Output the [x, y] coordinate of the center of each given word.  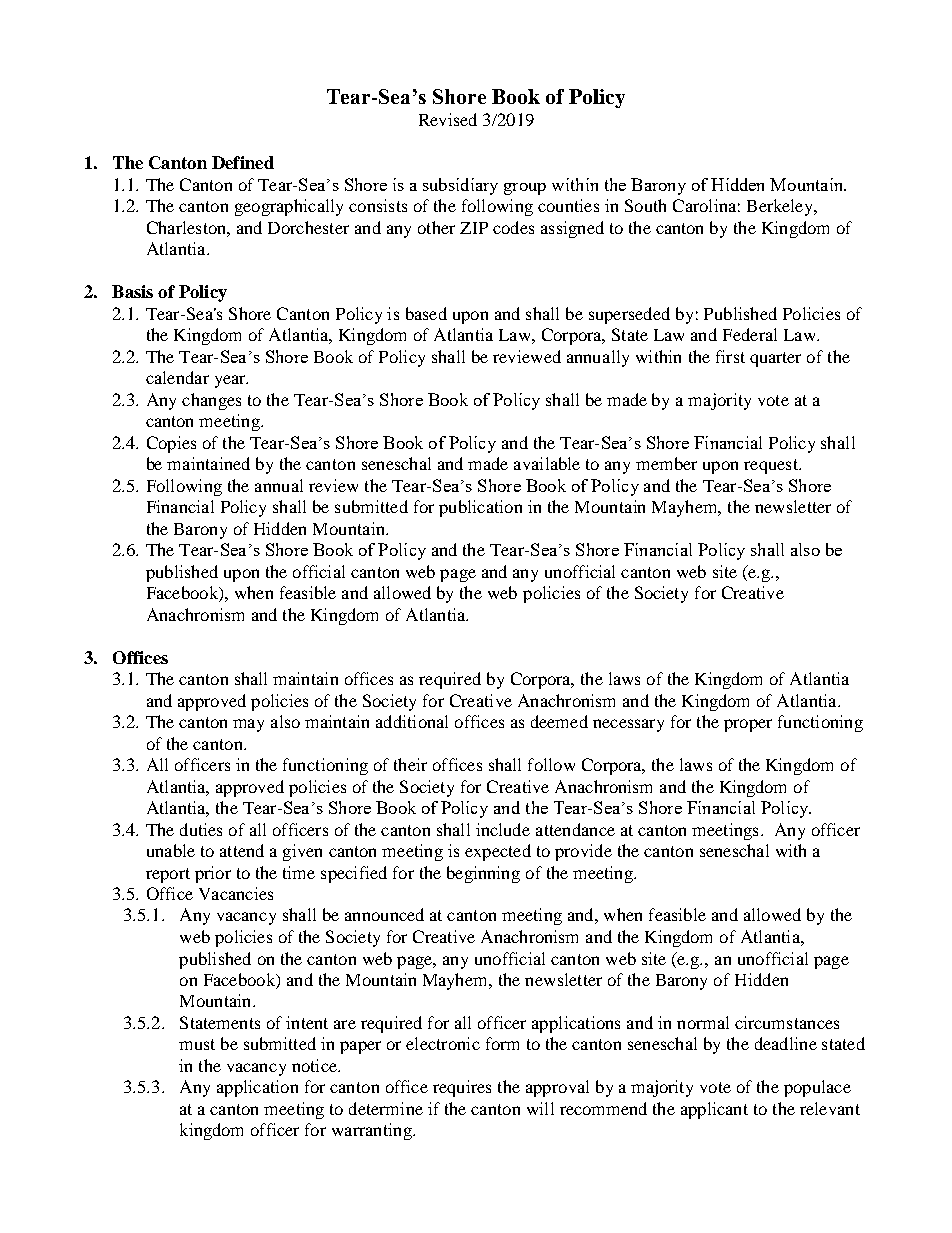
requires [462, 1088]
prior [213, 874]
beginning [483, 874]
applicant [714, 1110]
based [426, 313]
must [197, 1044]
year [231, 381]
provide [583, 852]
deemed [559, 721]
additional [412, 721]
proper [748, 725]
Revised [448, 119]
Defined [243, 162]
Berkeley [781, 207]
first [730, 356]
